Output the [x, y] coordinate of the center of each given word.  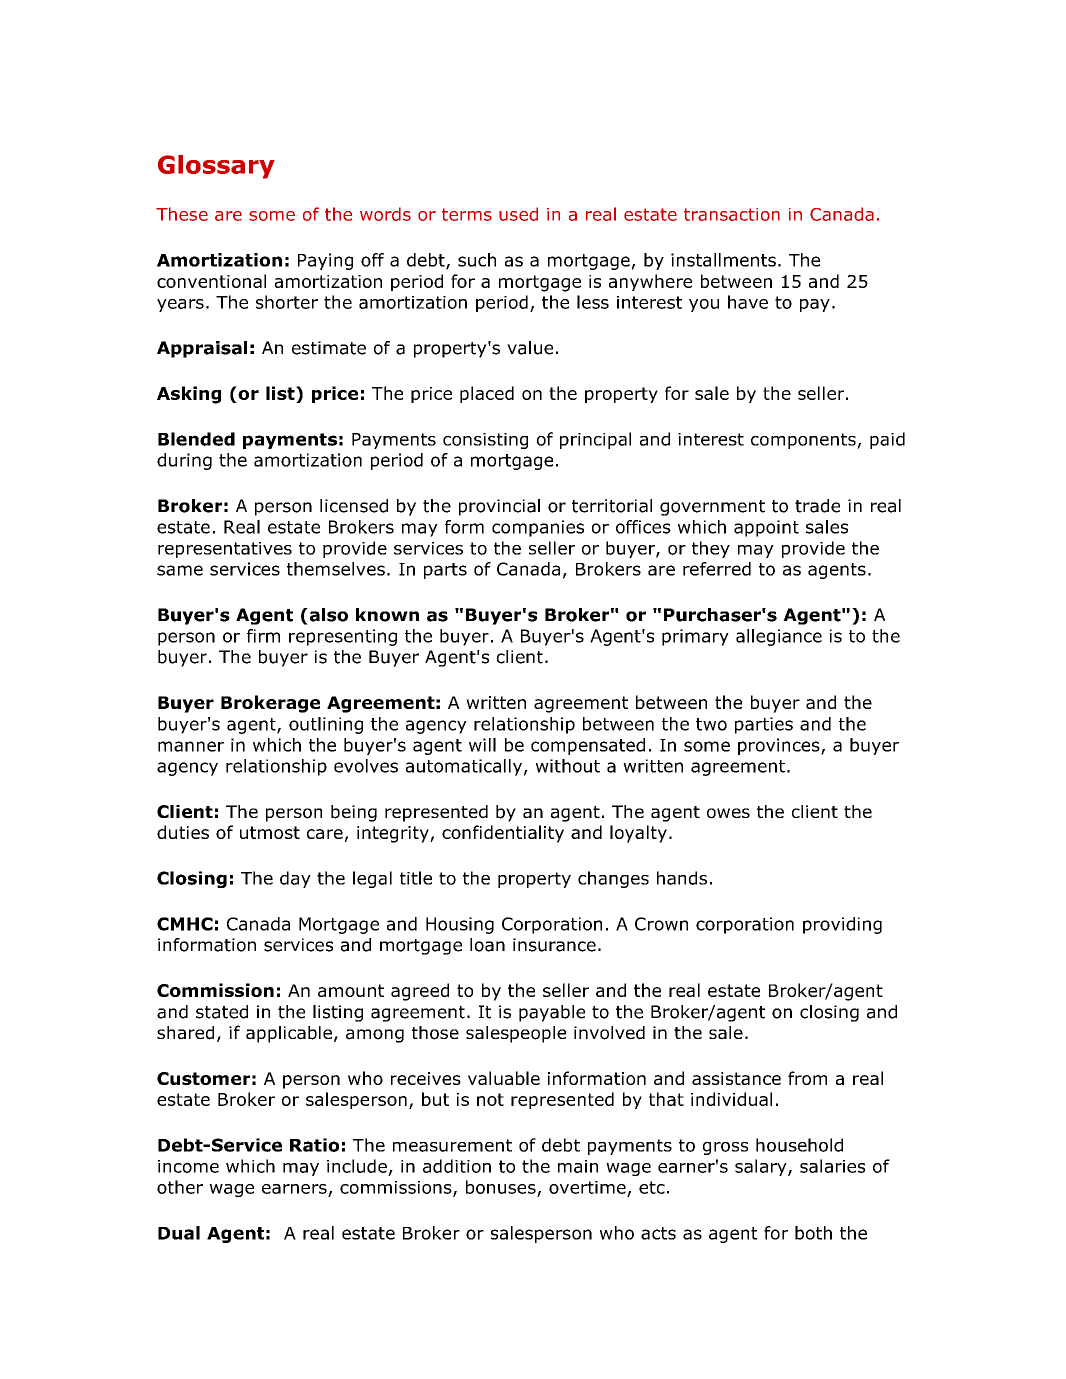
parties [764, 725]
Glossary [216, 167]
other [180, 1187]
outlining [326, 725]
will [482, 745]
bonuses [501, 1187]
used [518, 214]
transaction [732, 214]
